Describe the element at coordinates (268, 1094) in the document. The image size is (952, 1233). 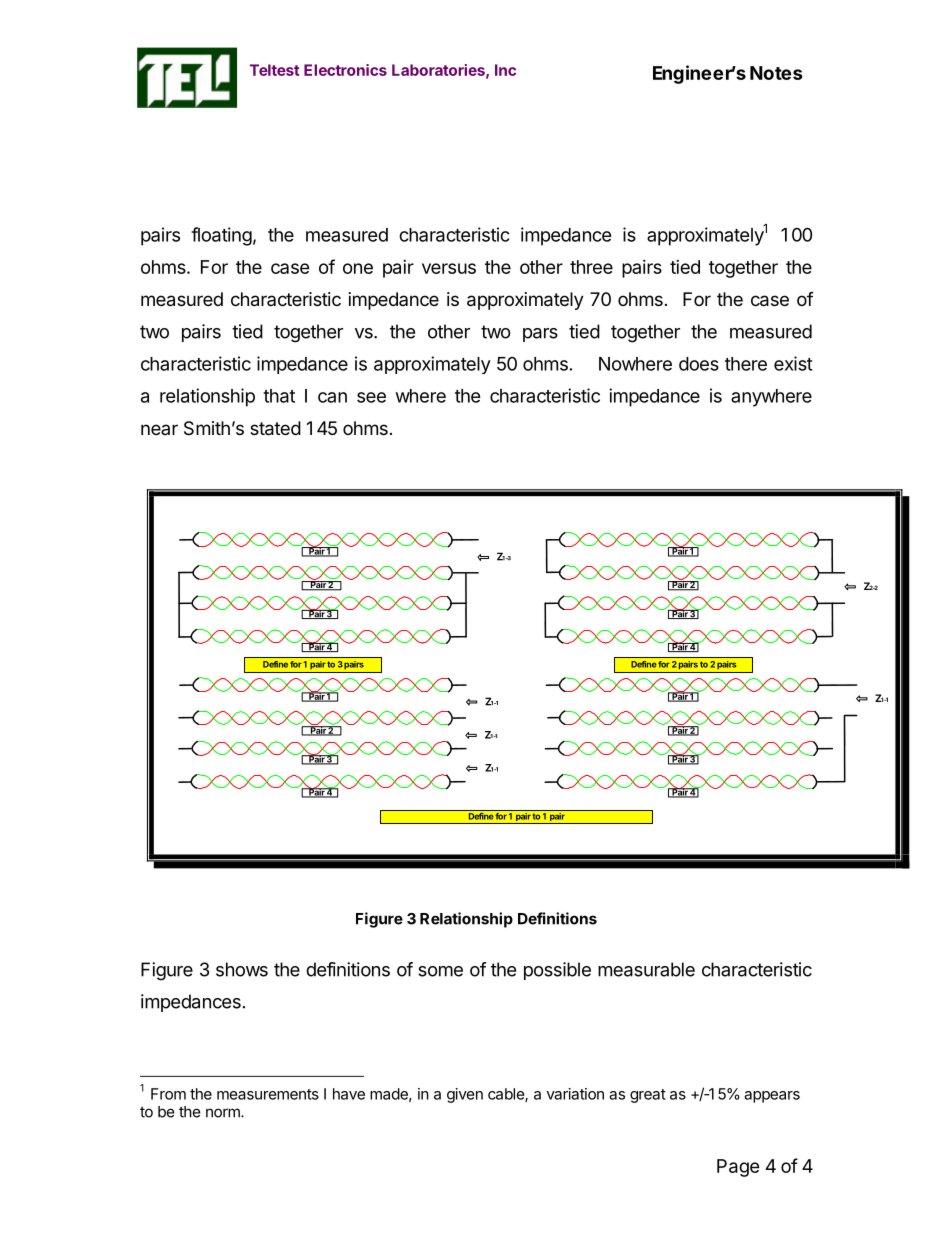
I see `measurements` at that location.
